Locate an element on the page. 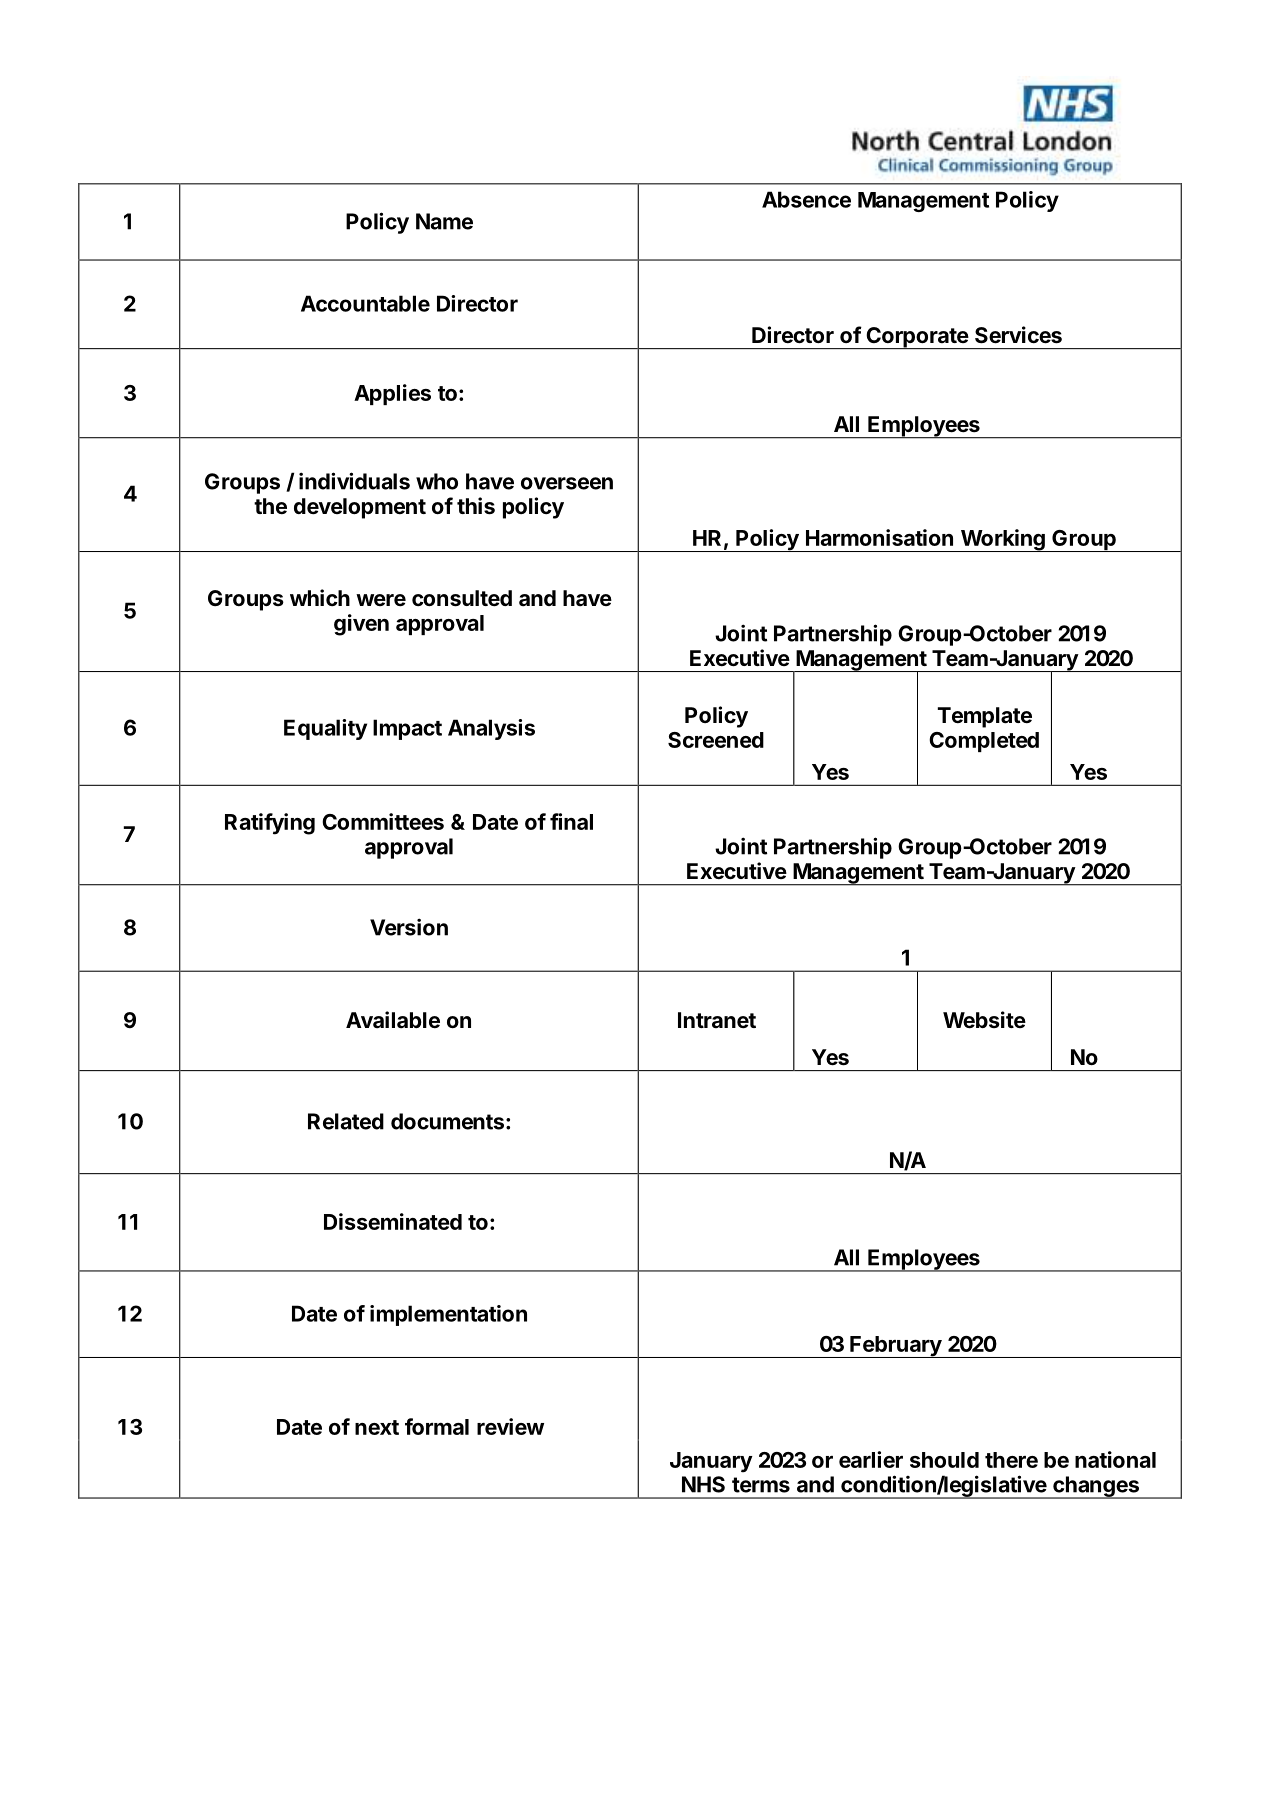 This page has height=1806, width=1277. Working is located at coordinates (1002, 540).
